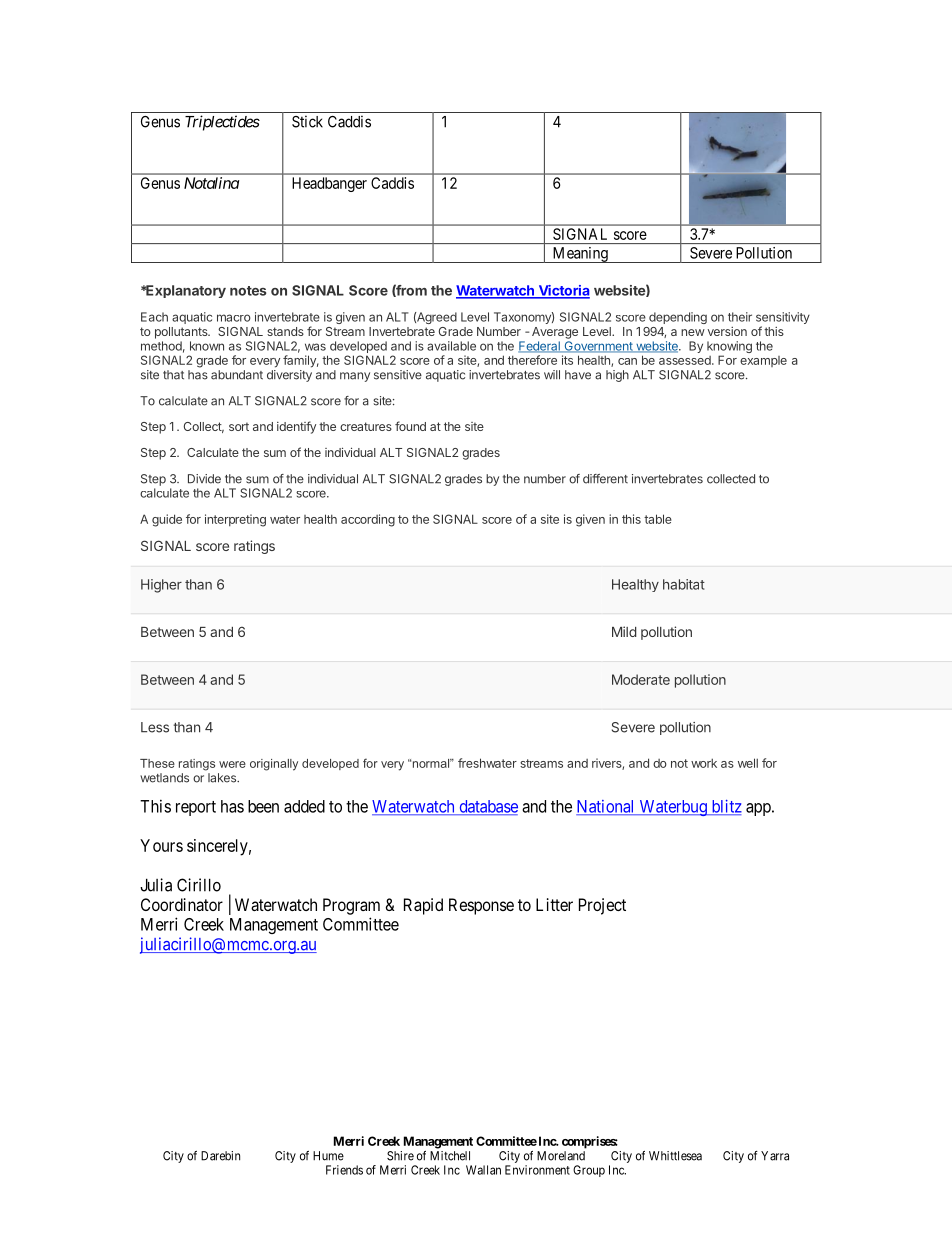 The width and height of the screenshot is (952, 1233). I want to click on Mild, so click(624, 631).
